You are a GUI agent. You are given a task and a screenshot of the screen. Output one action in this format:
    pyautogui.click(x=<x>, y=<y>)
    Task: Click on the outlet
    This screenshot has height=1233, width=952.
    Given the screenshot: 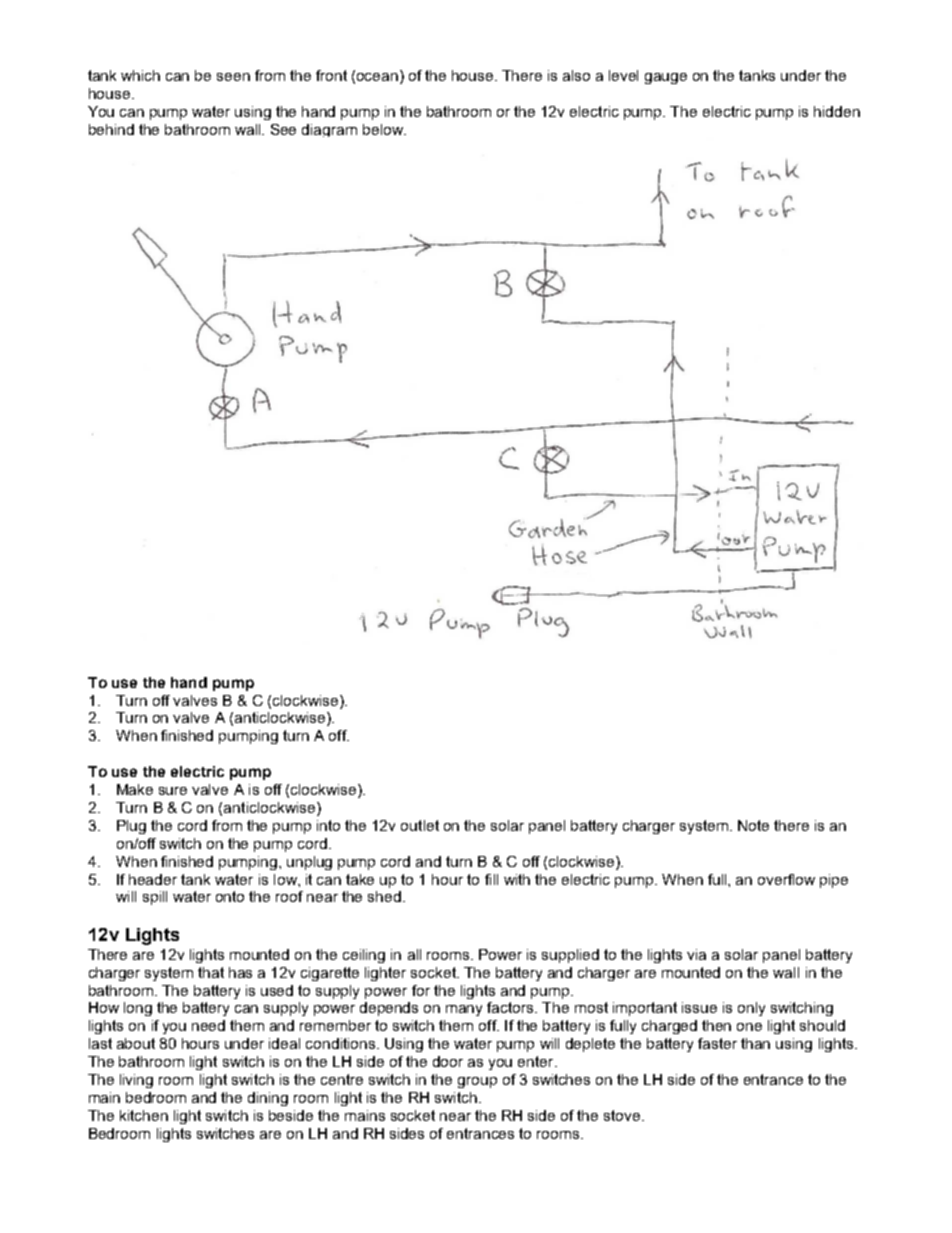 What is the action you would take?
    pyautogui.click(x=420, y=825)
